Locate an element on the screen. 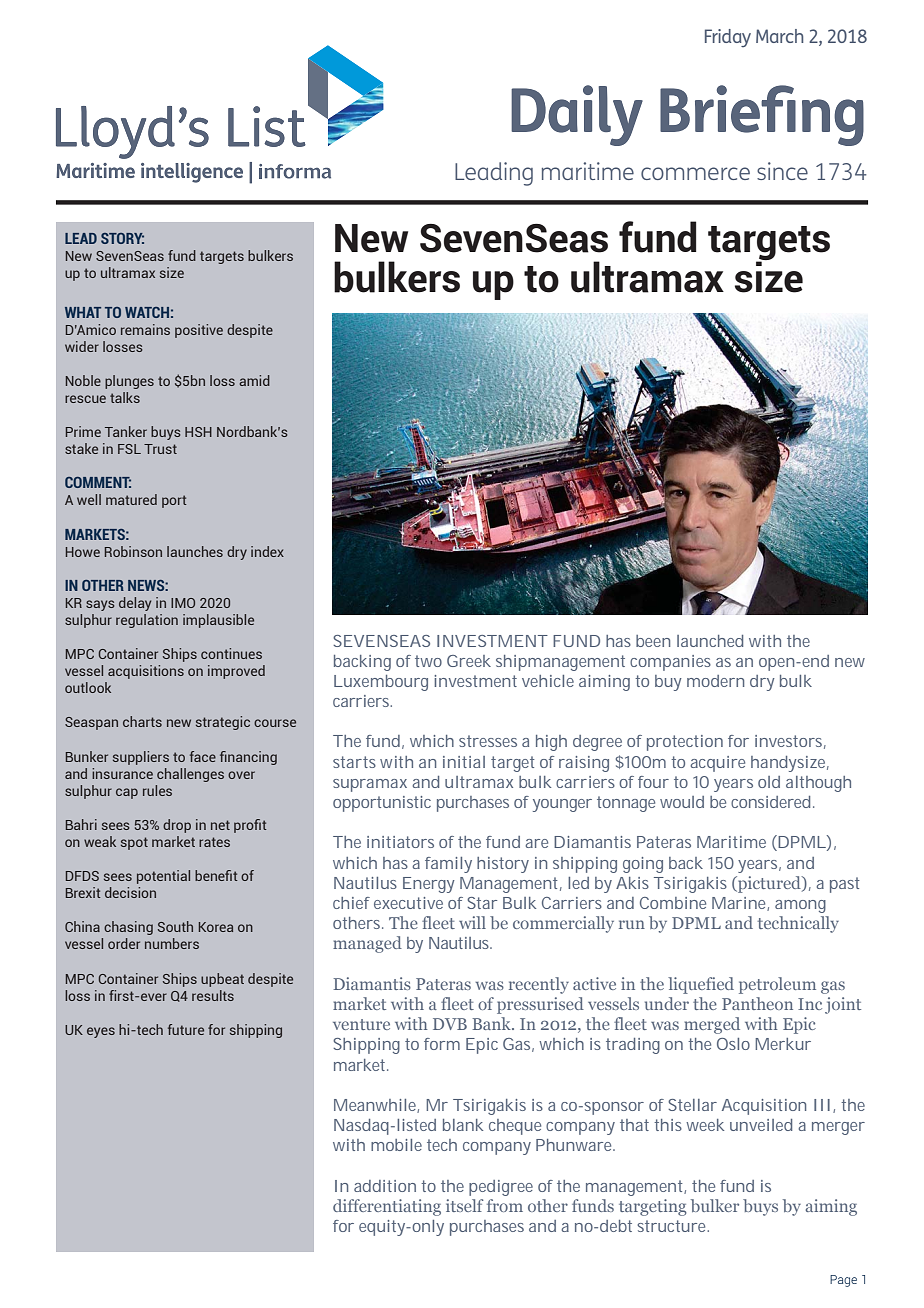 The width and height of the screenshot is (924, 1308). WHAT is located at coordinates (83, 312).
